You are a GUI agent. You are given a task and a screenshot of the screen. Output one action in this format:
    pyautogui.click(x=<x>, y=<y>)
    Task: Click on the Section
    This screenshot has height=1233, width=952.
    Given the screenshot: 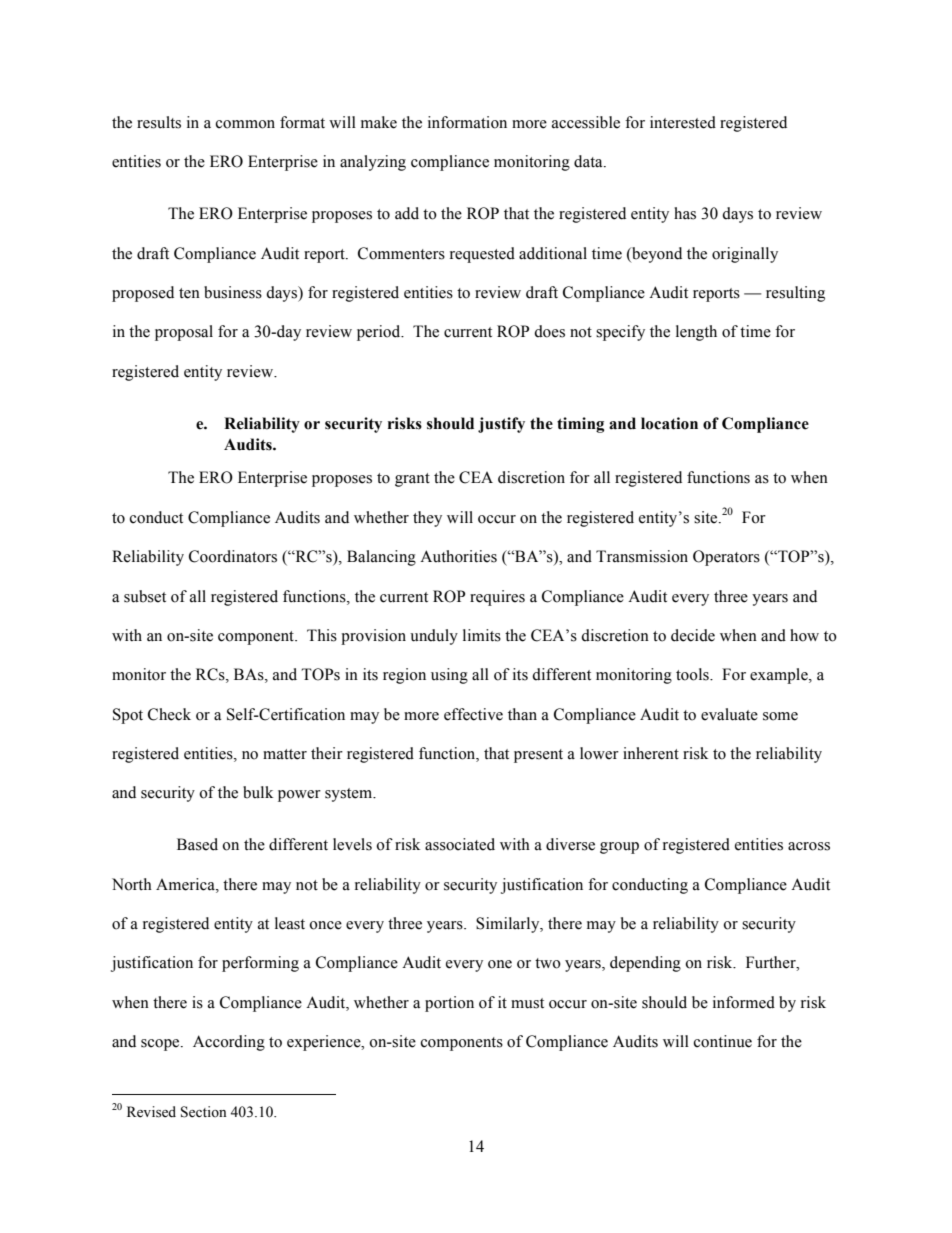 What is the action you would take?
    pyautogui.click(x=204, y=1112)
